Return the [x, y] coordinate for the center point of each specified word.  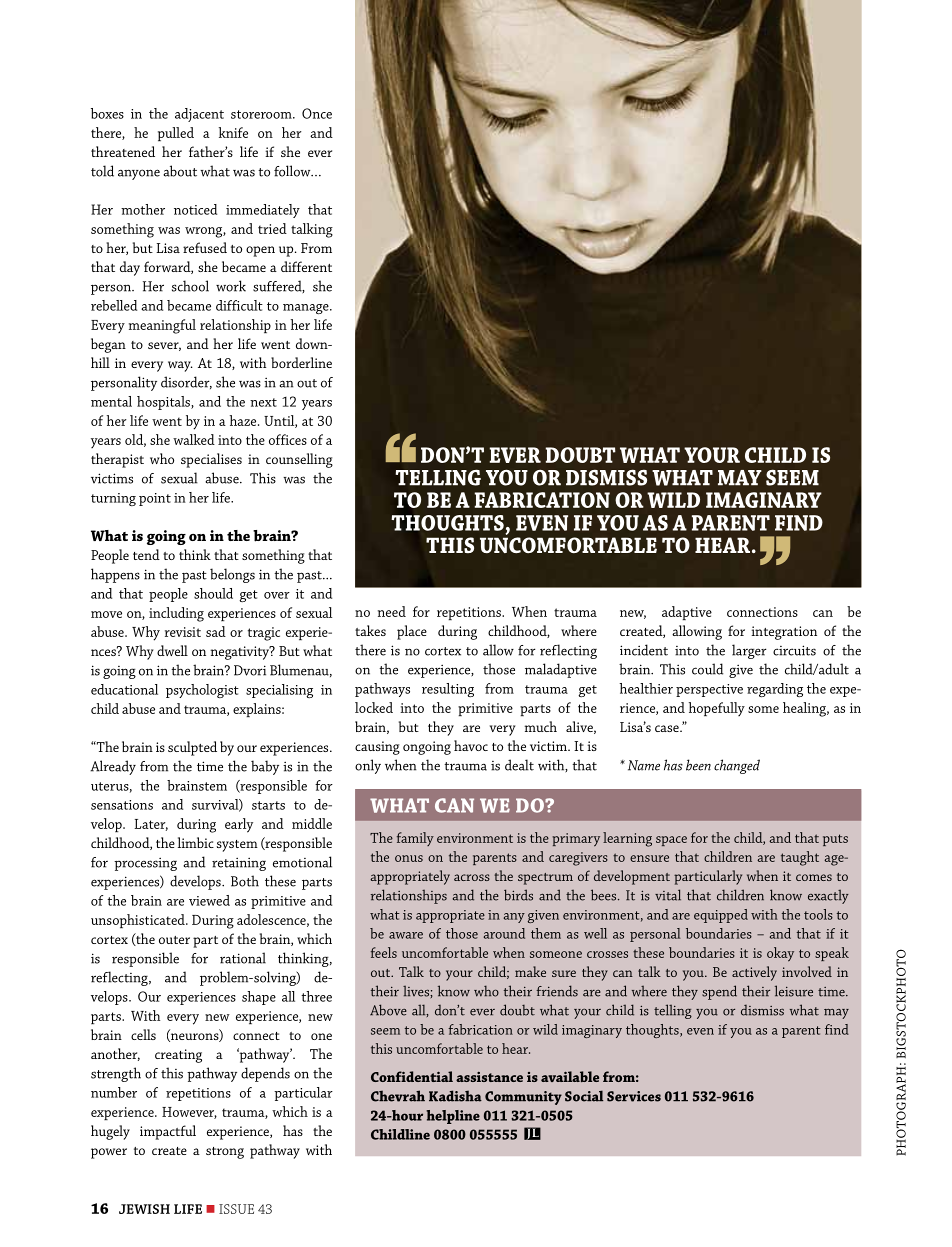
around [504, 933]
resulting [448, 690]
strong [225, 1153]
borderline [301, 362]
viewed [209, 900]
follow [293, 171]
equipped [721, 916]
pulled [176, 134]
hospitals [164, 403]
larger [749, 651]
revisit [183, 632]
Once [317, 113]
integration [784, 633]
